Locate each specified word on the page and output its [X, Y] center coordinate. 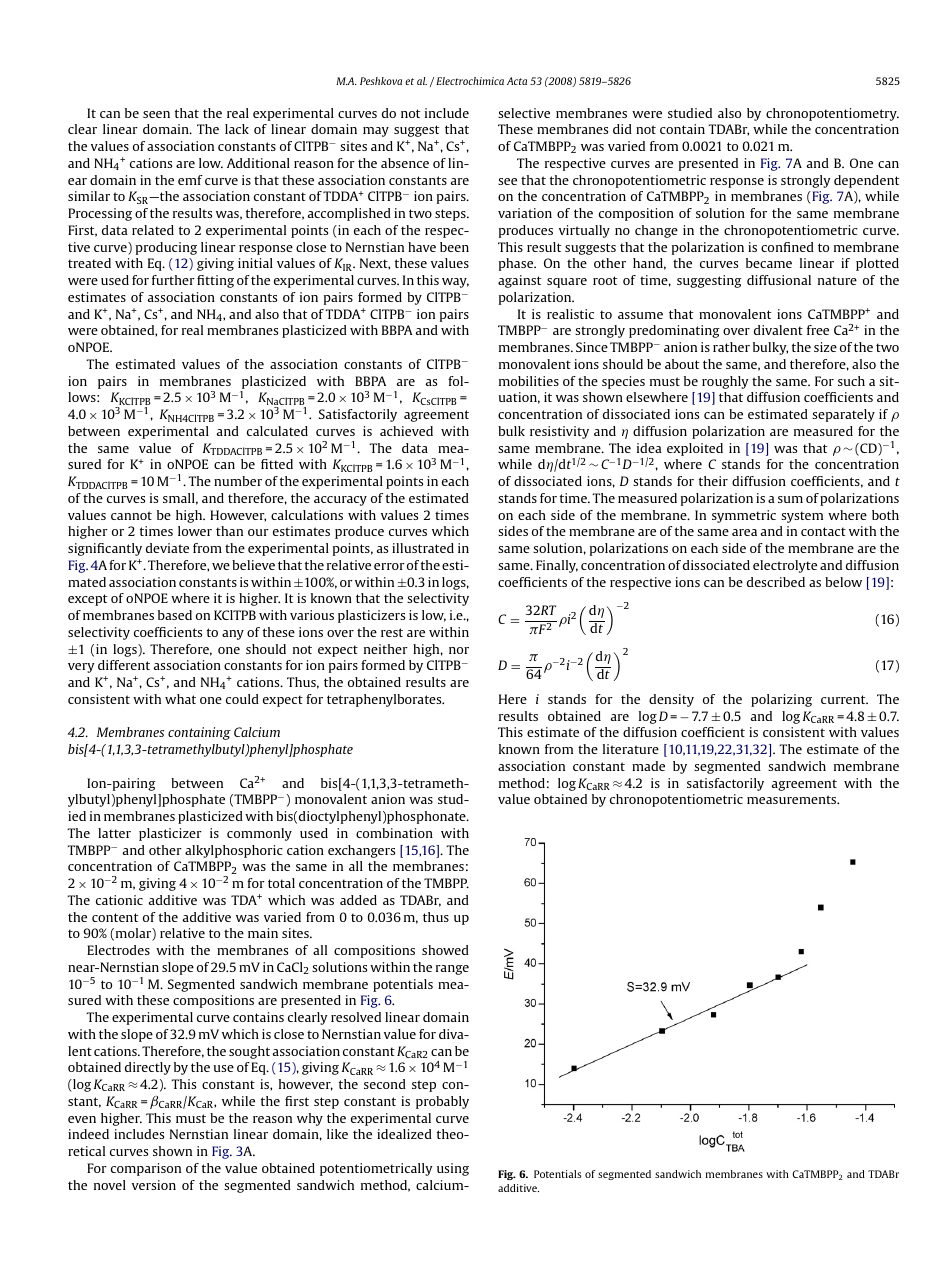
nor [459, 650]
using [453, 1169]
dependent [866, 181]
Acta [517, 81]
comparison [146, 1169]
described [776, 582]
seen [156, 114]
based [175, 615]
